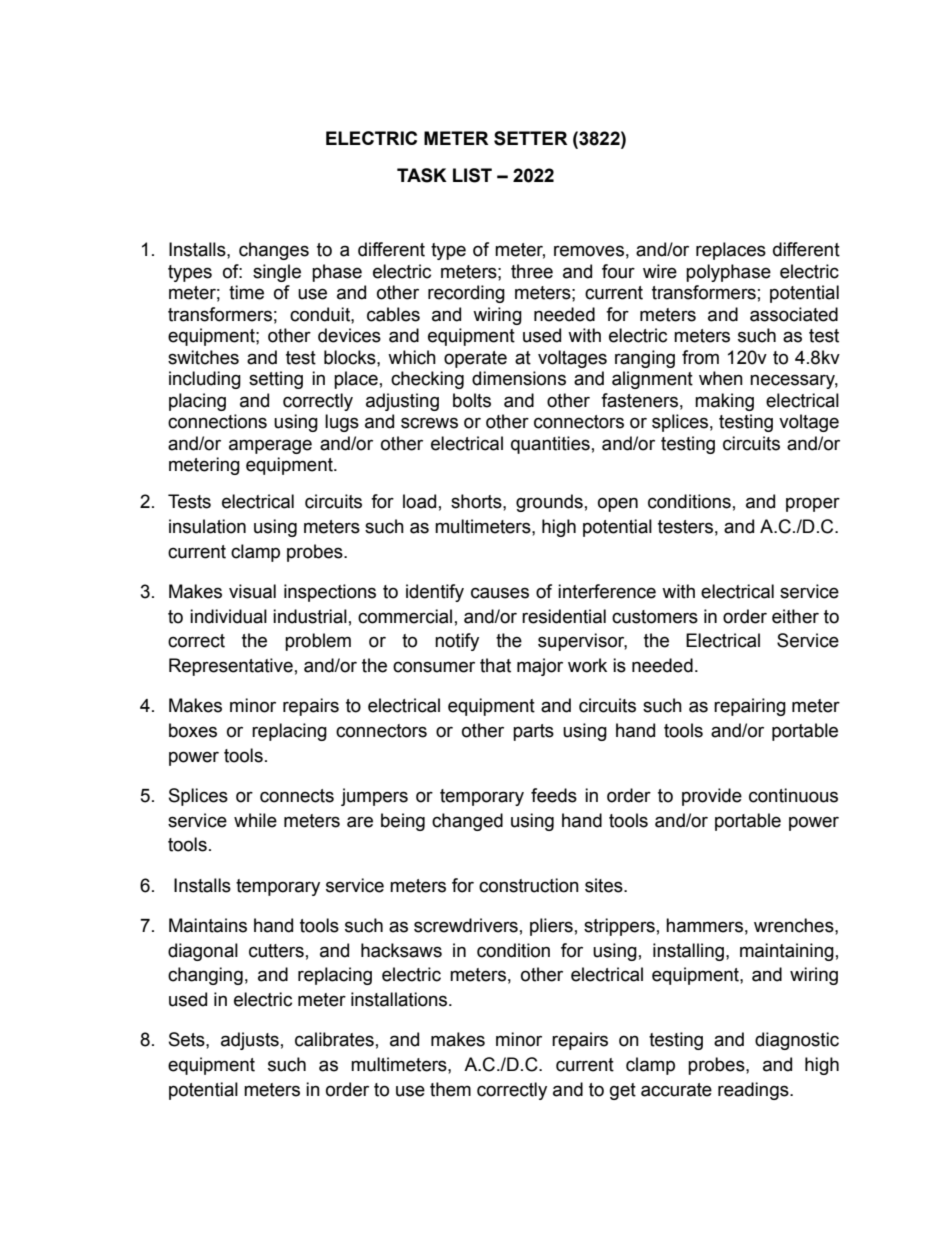  I want to click on them, so click(450, 1089).
